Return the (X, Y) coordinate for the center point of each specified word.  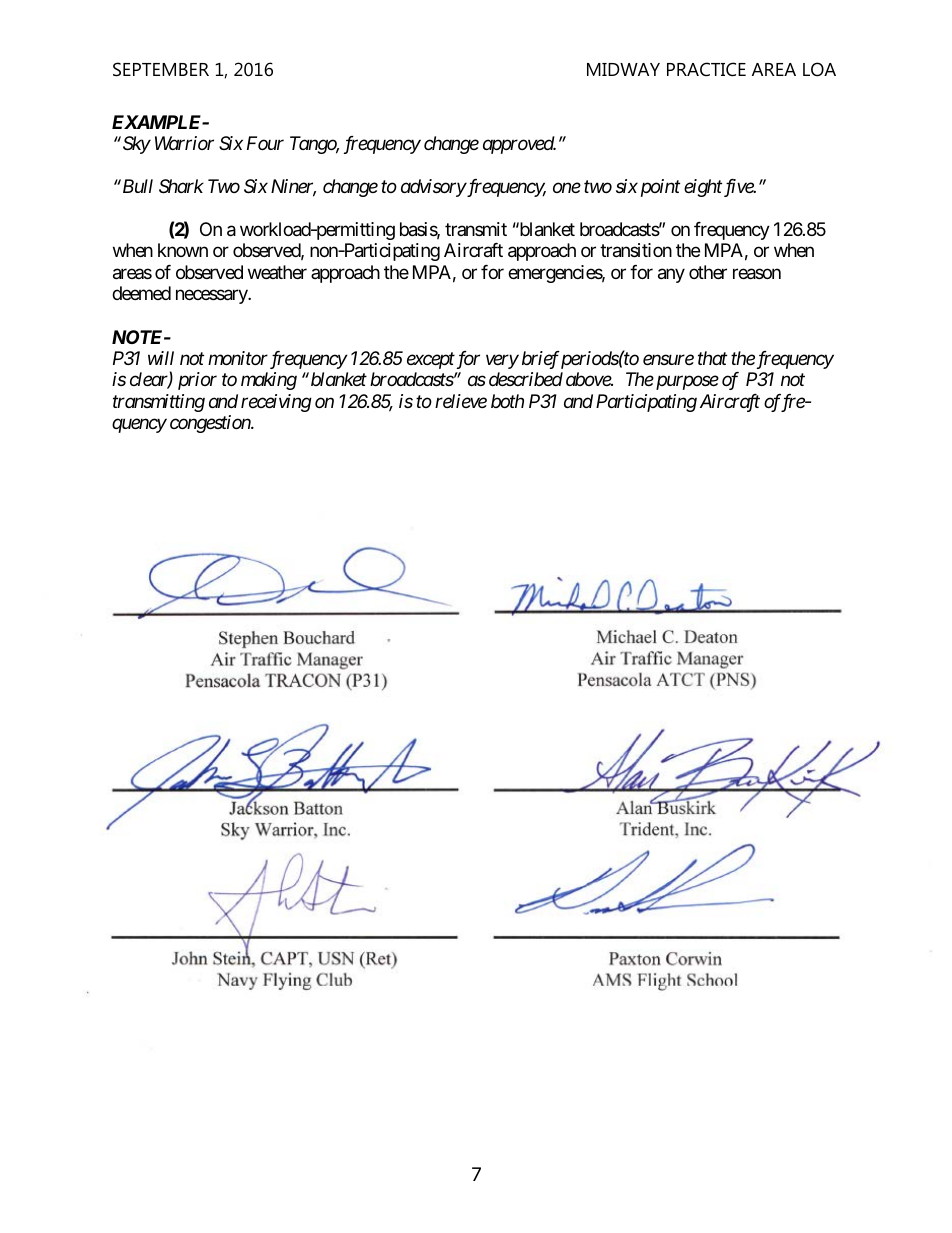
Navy (237, 919)
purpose (686, 383)
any (671, 275)
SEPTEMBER (161, 69)
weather (277, 272)
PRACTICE (706, 69)
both (507, 401)
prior (197, 381)
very (502, 362)
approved (519, 145)
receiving (276, 403)
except (431, 361)
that (712, 358)
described (526, 379)
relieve (461, 401)
